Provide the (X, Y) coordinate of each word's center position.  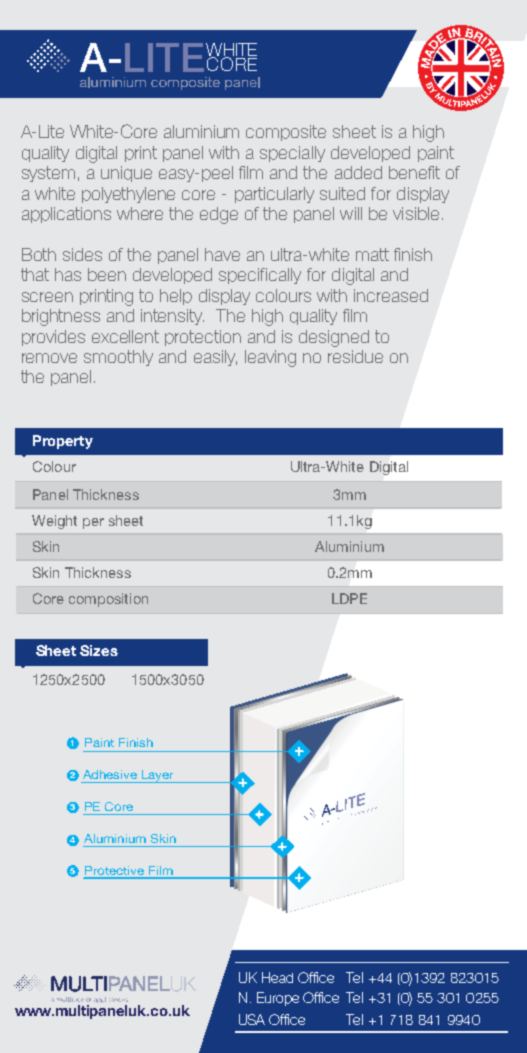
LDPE (349, 598)
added (358, 172)
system (48, 174)
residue (355, 356)
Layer (158, 776)
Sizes (99, 650)
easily (215, 358)
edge (219, 215)
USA (252, 1019)
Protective (115, 872)
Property (63, 442)
